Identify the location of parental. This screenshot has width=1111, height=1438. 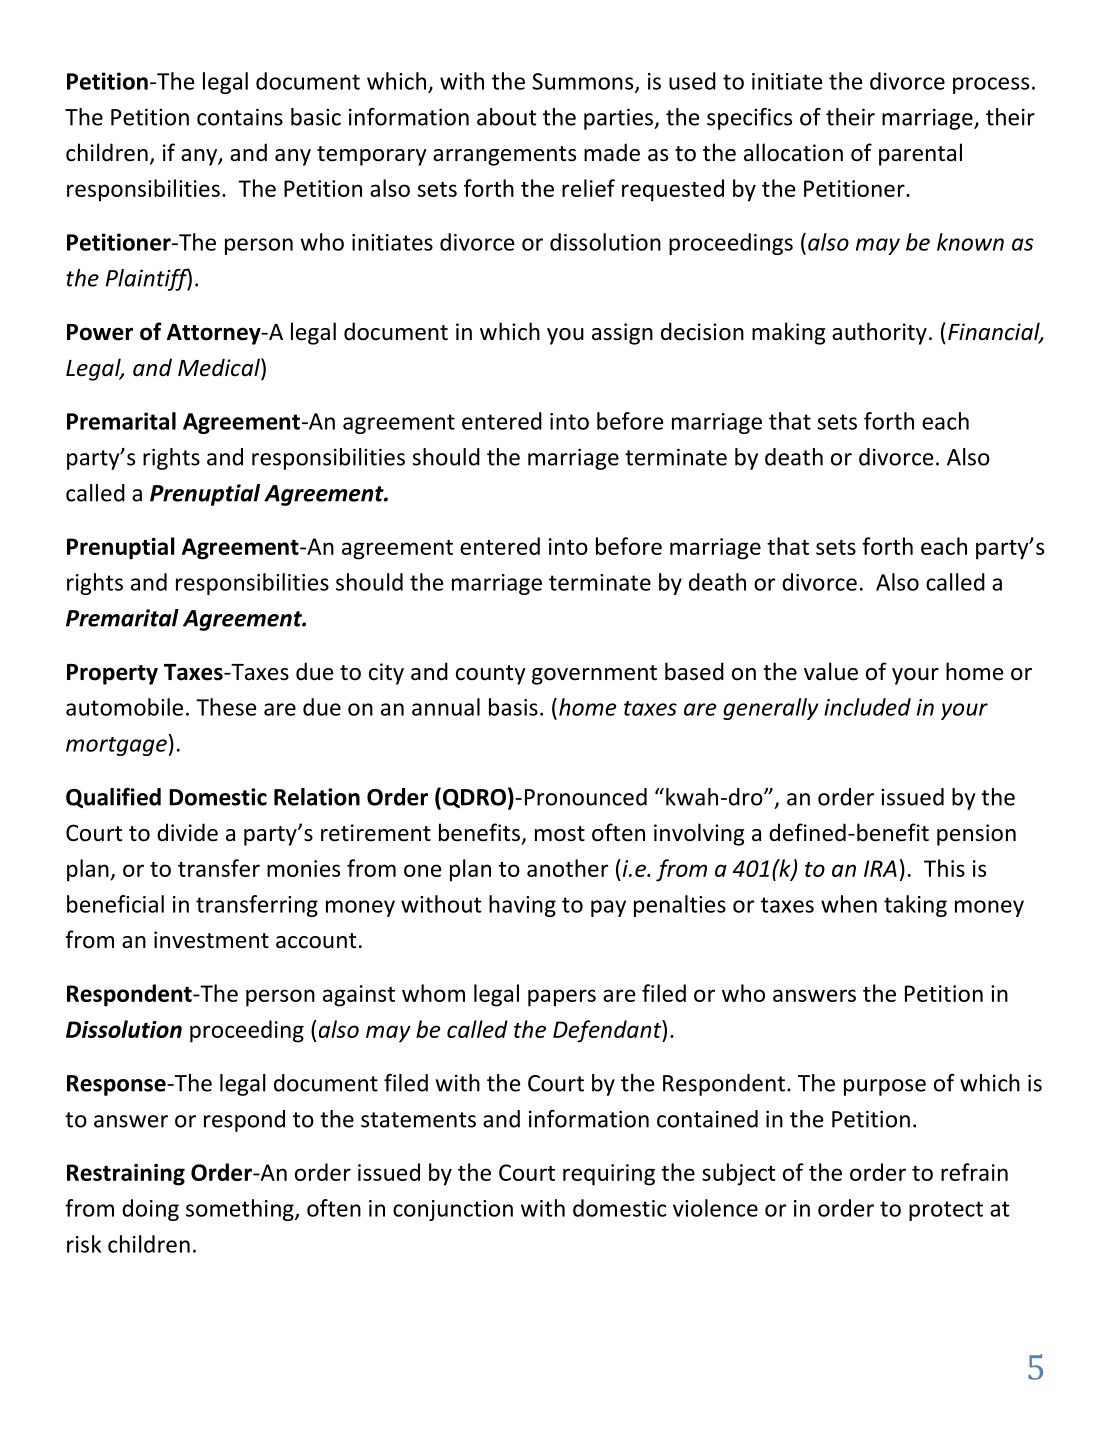
(920, 154).
